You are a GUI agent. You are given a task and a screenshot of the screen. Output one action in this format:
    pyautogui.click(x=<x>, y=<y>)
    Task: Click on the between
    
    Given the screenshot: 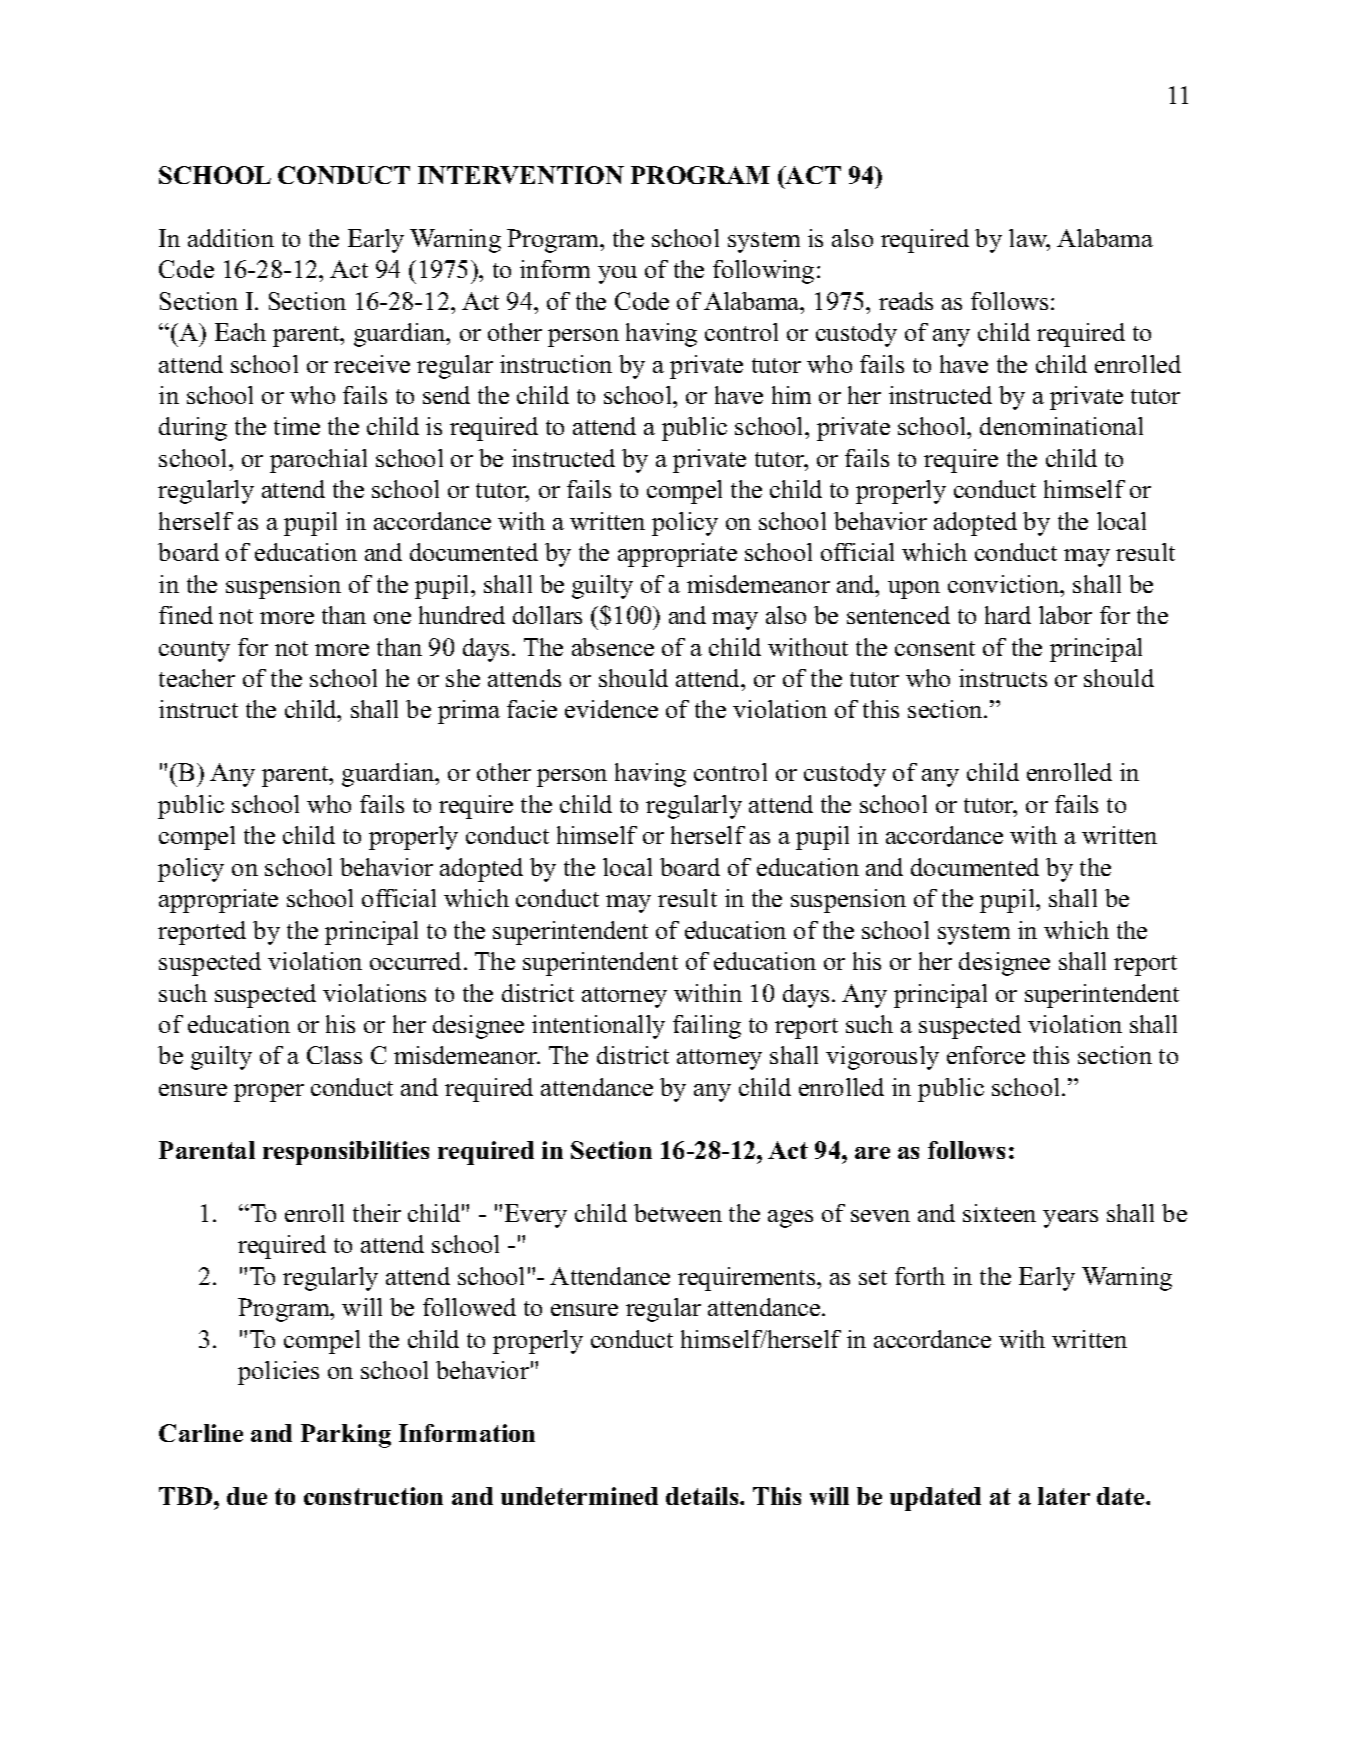 What is the action you would take?
    pyautogui.click(x=678, y=1213)
